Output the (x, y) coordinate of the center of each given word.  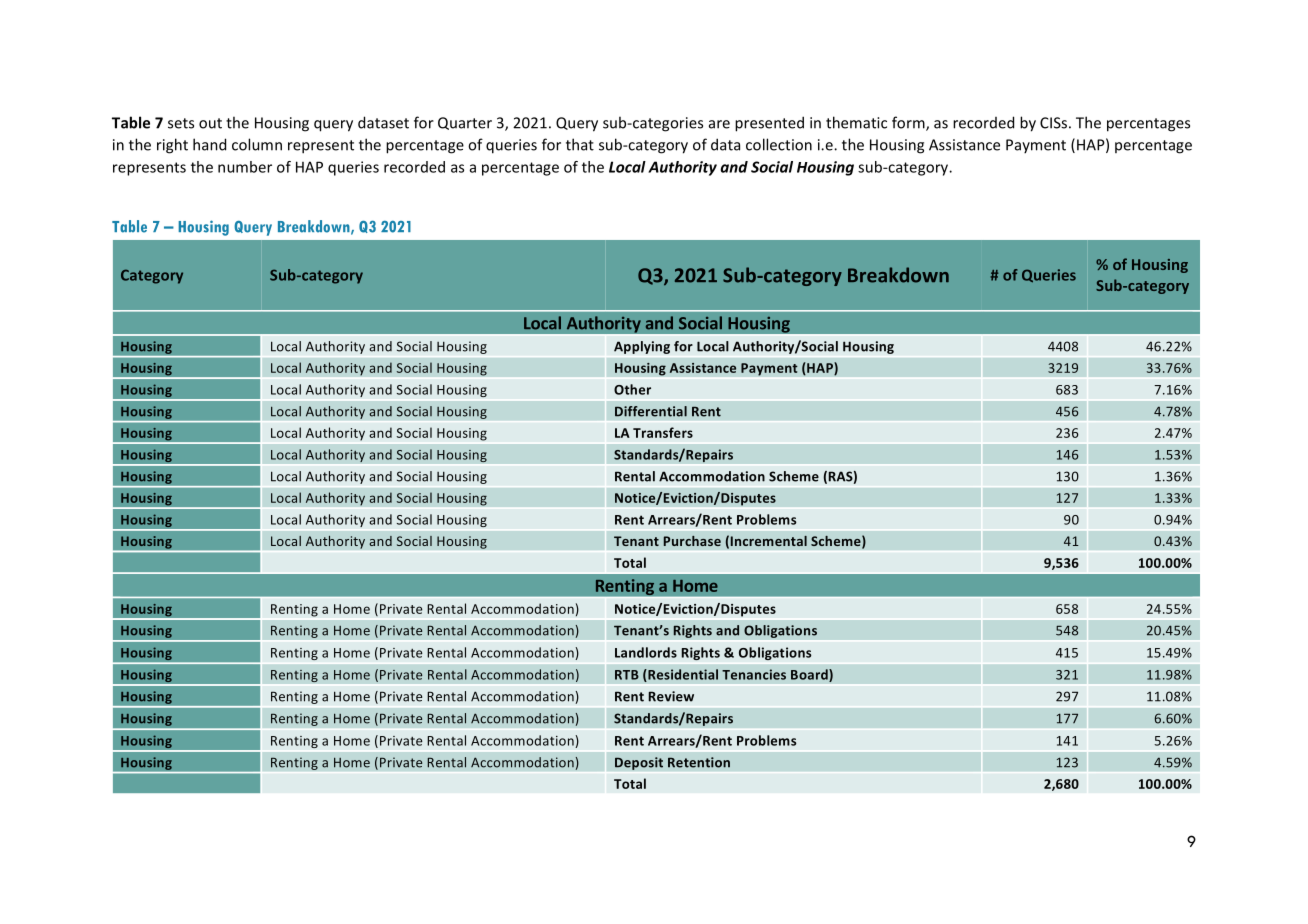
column (257, 144)
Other (632, 389)
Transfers (663, 432)
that (580, 144)
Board (810, 675)
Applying (642, 347)
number (245, 167)
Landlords (646, 652)
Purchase (692, 541)
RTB (627, 675)
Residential (682, 675)
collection (779, 144)
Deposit (639, 763)
